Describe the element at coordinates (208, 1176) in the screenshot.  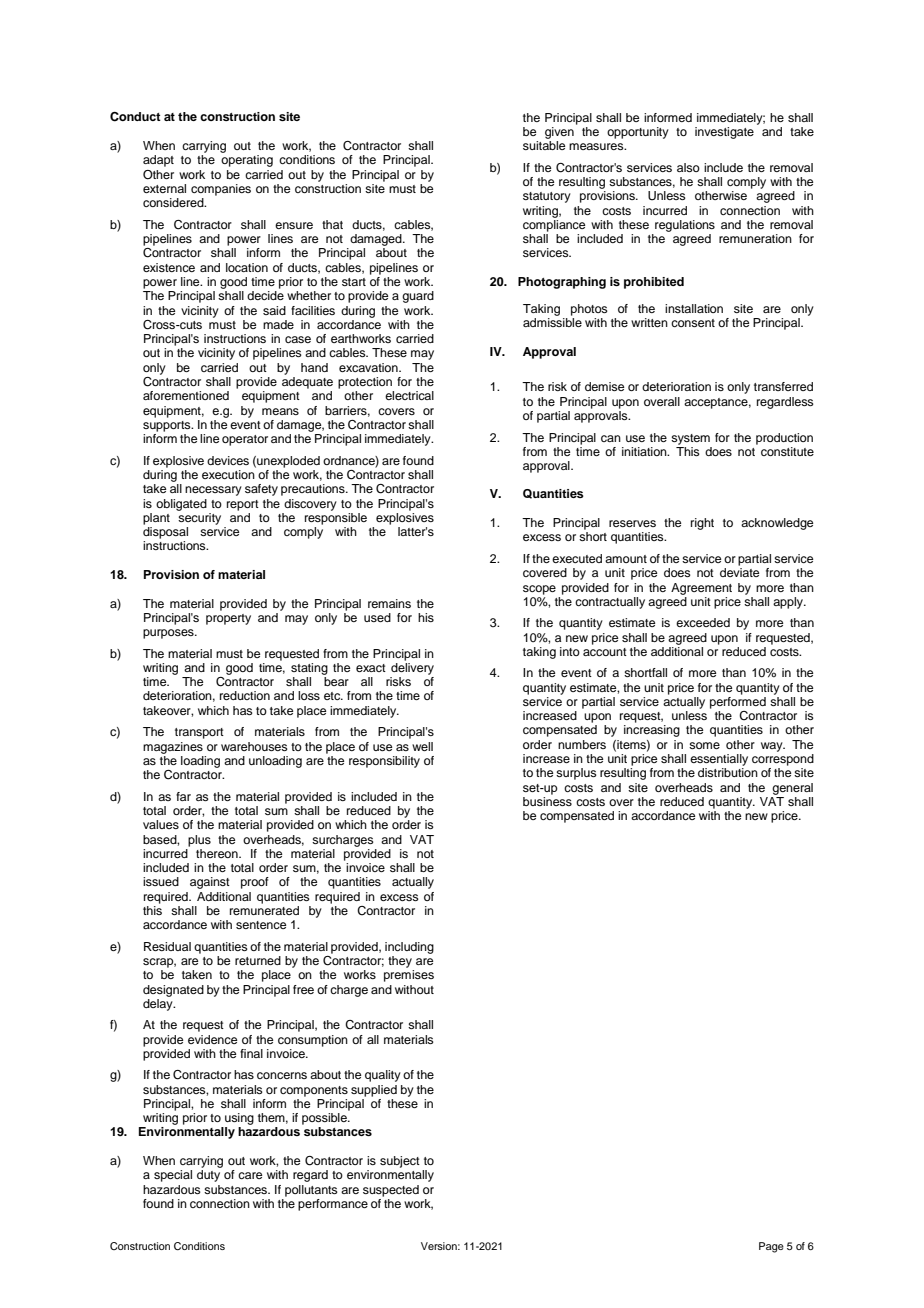
I see `duty` at that location.
